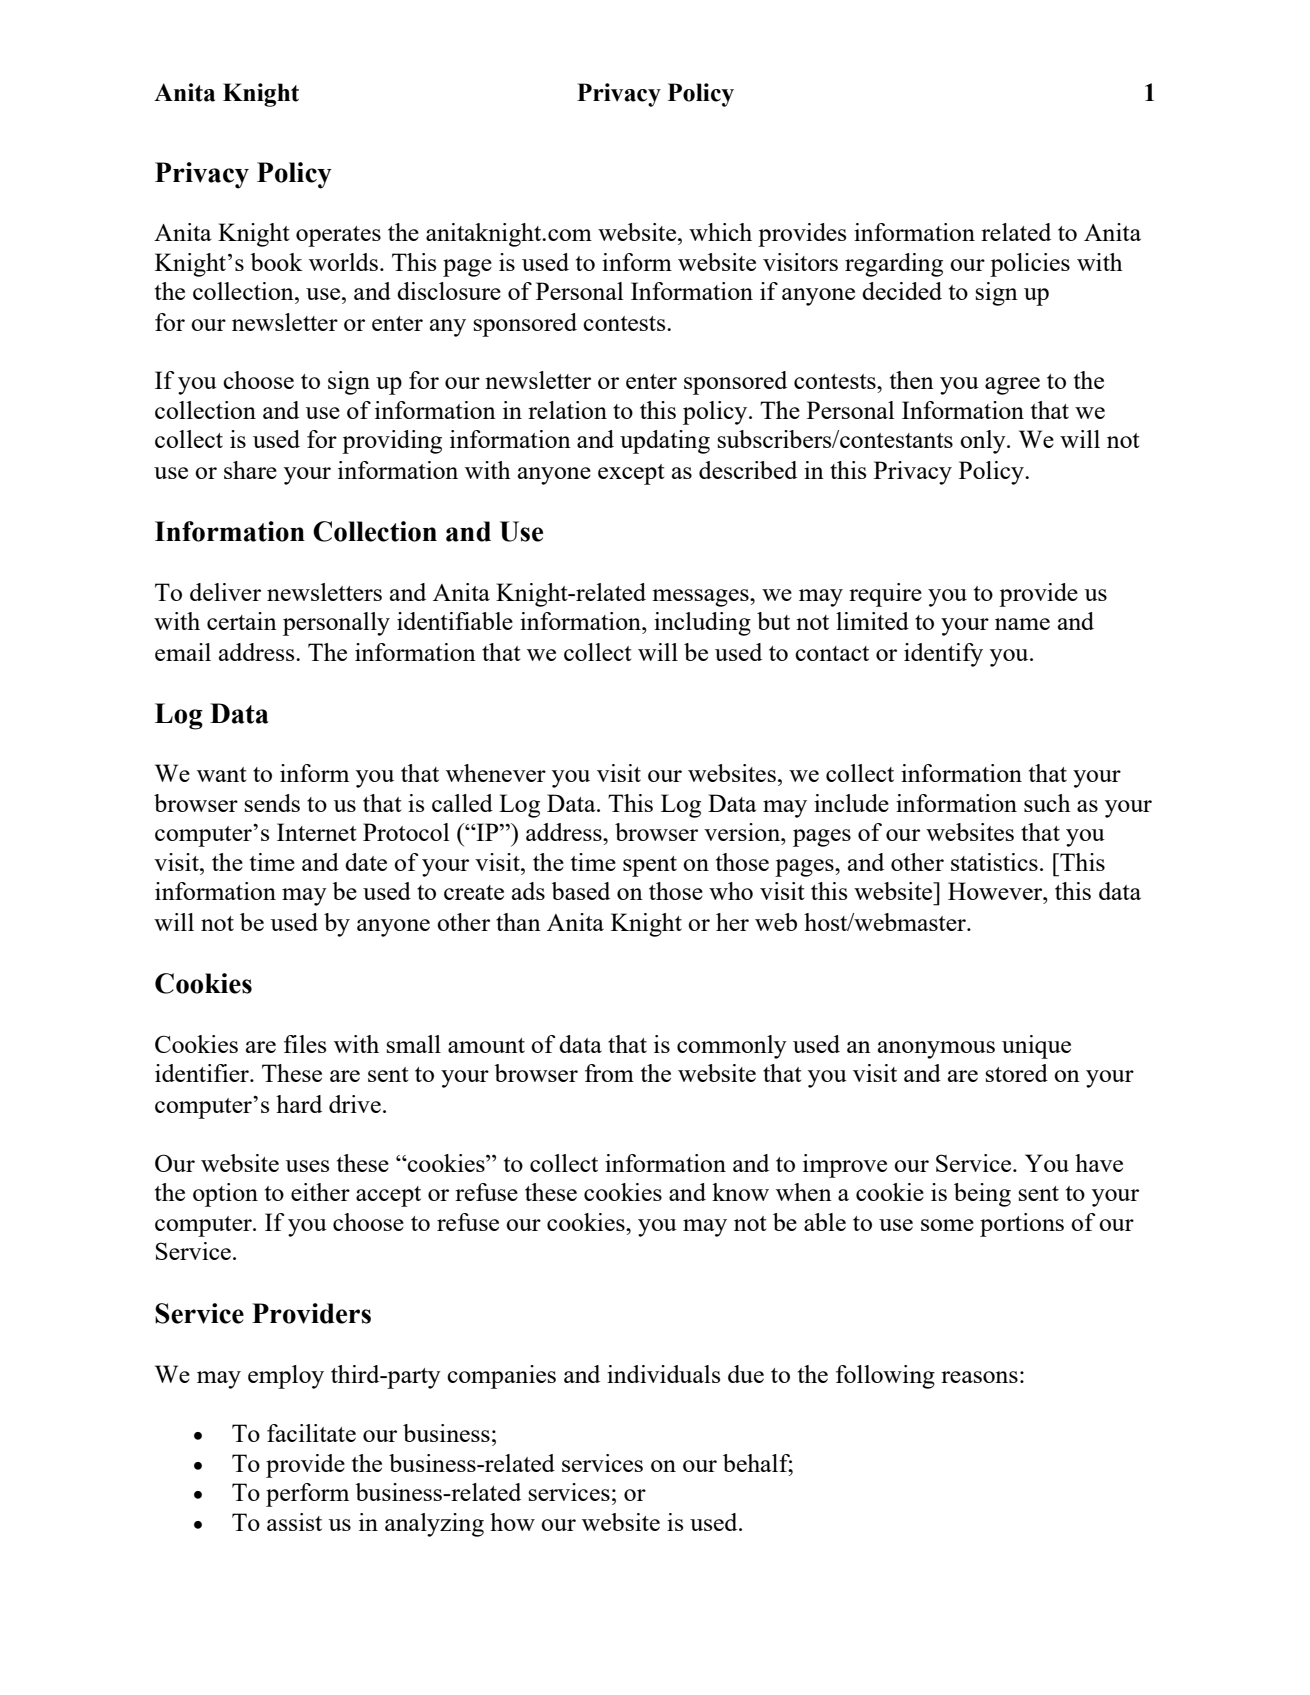 Image resolution: width=1310 pixels, height=1695 pixels. I want to click on statistics, so click(994, 862).
